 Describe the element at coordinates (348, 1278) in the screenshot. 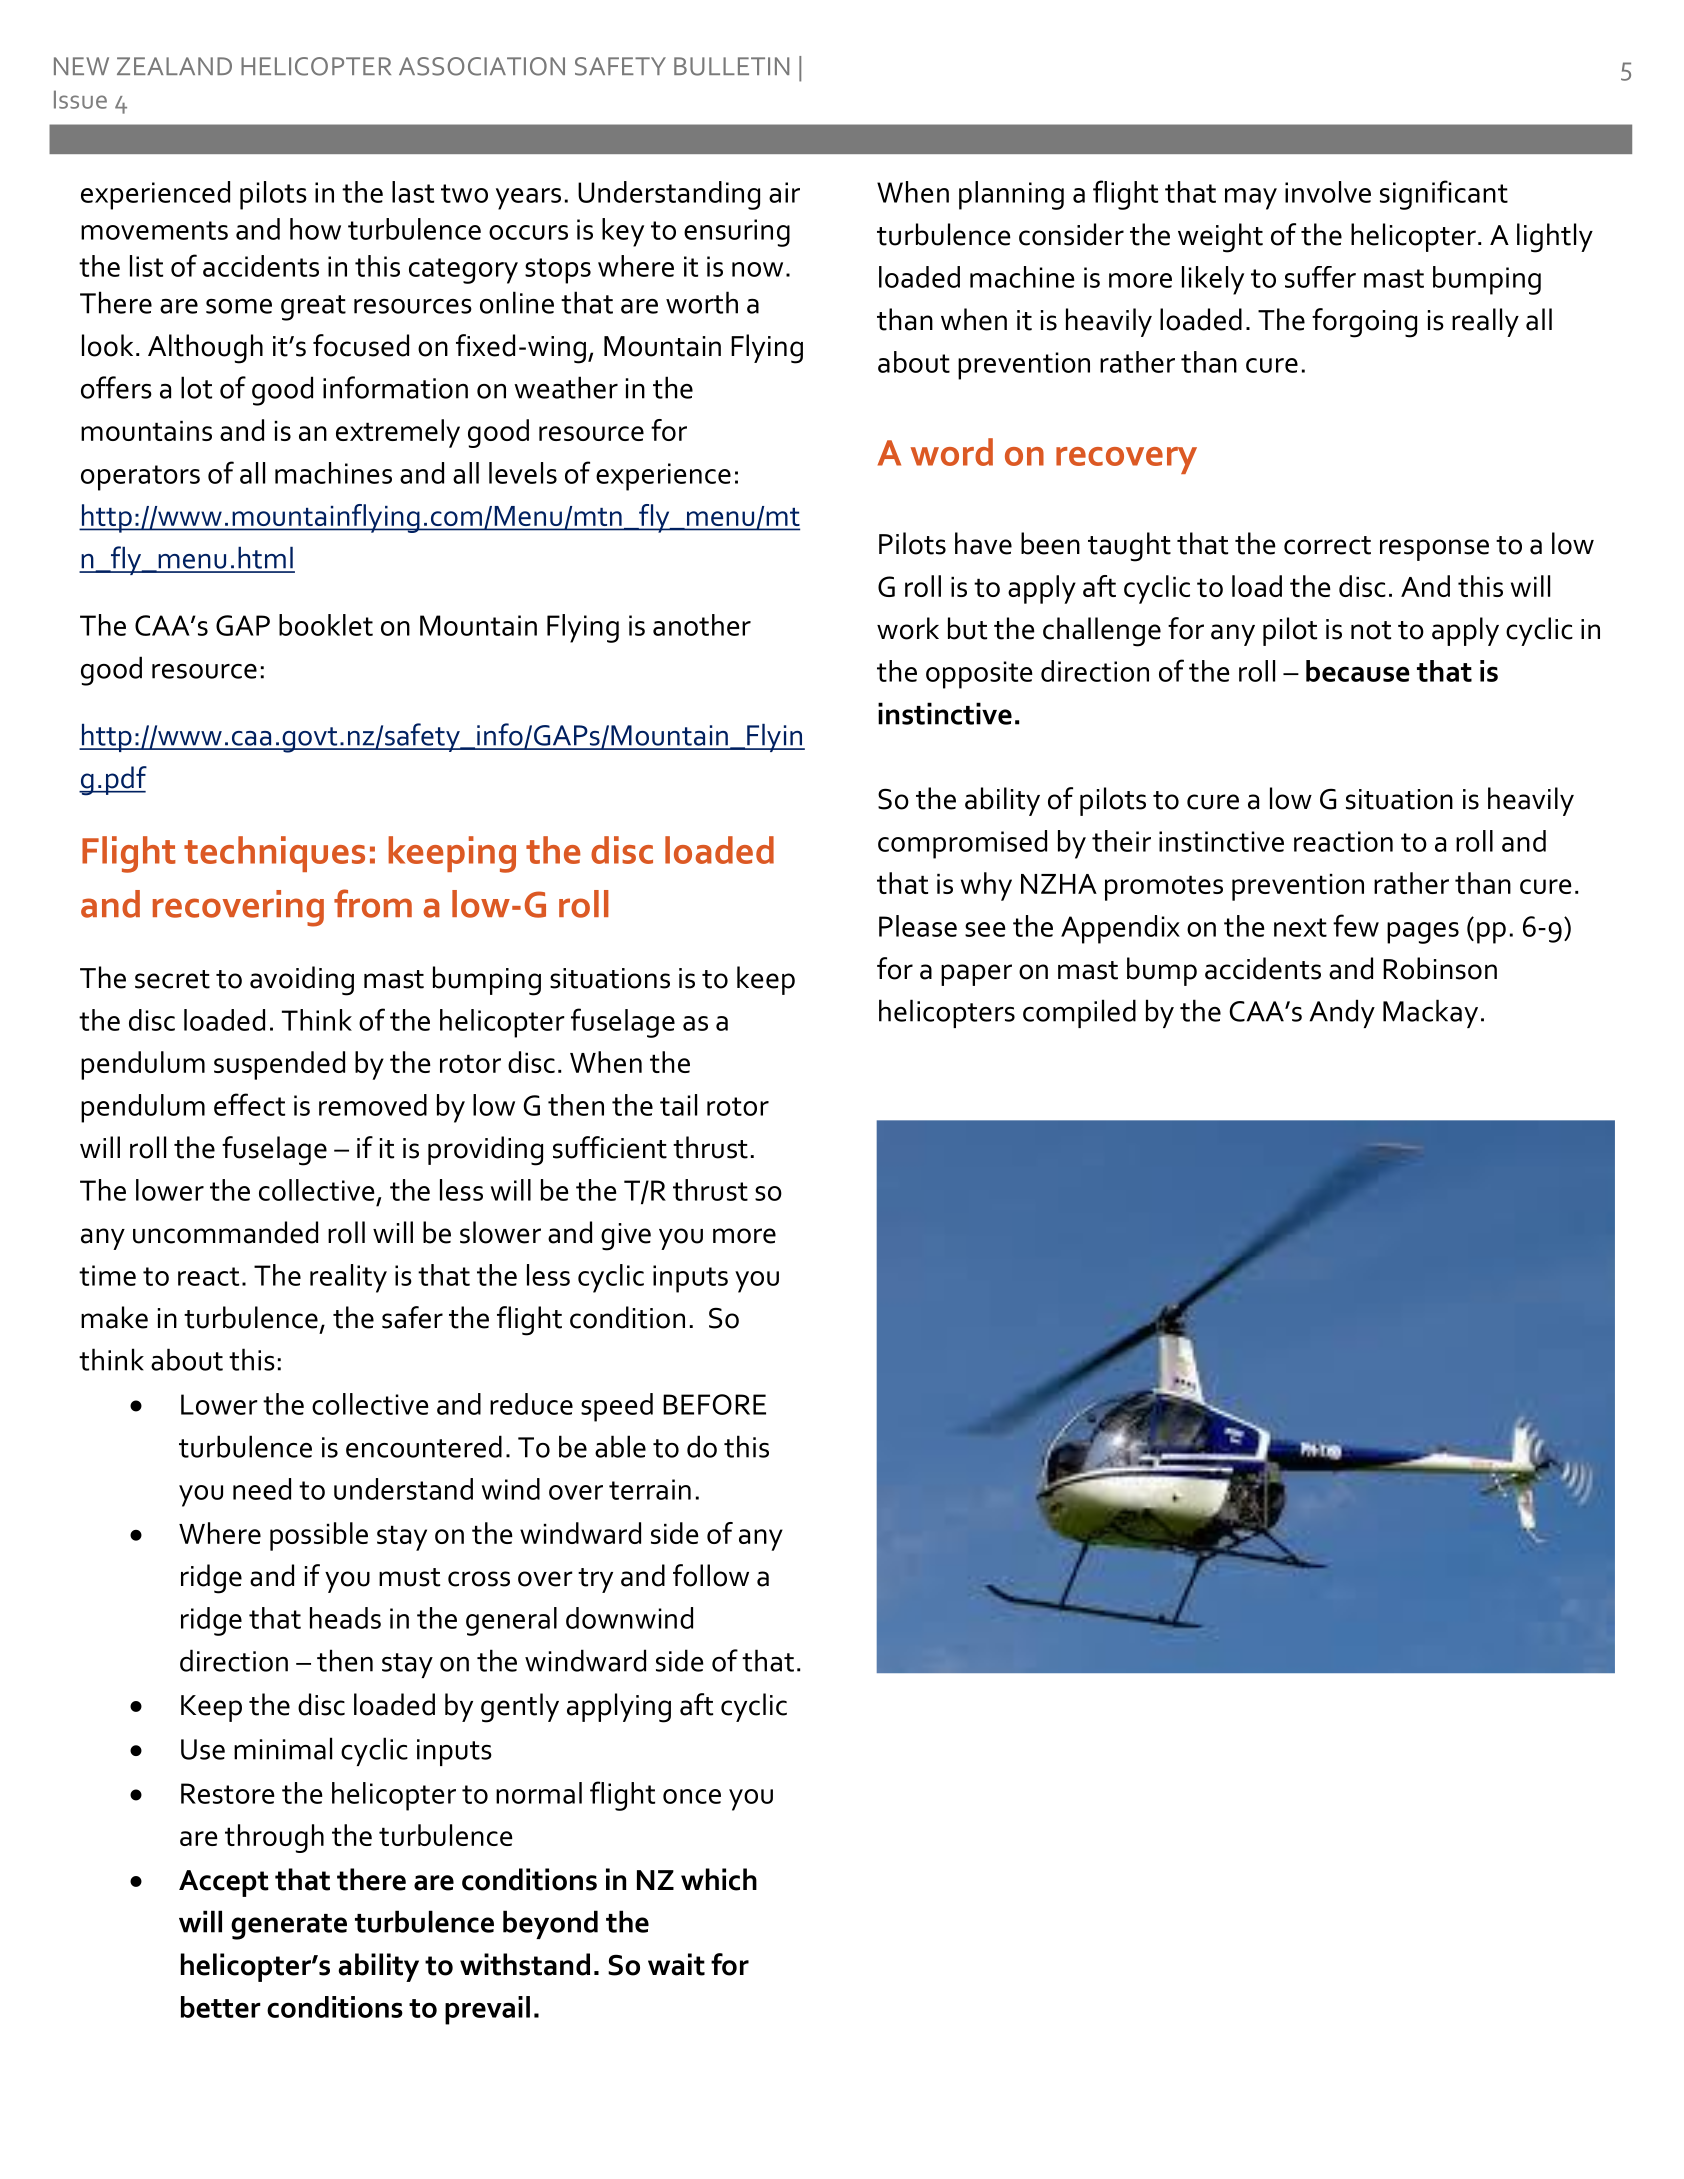

I see `reality` at that location.
